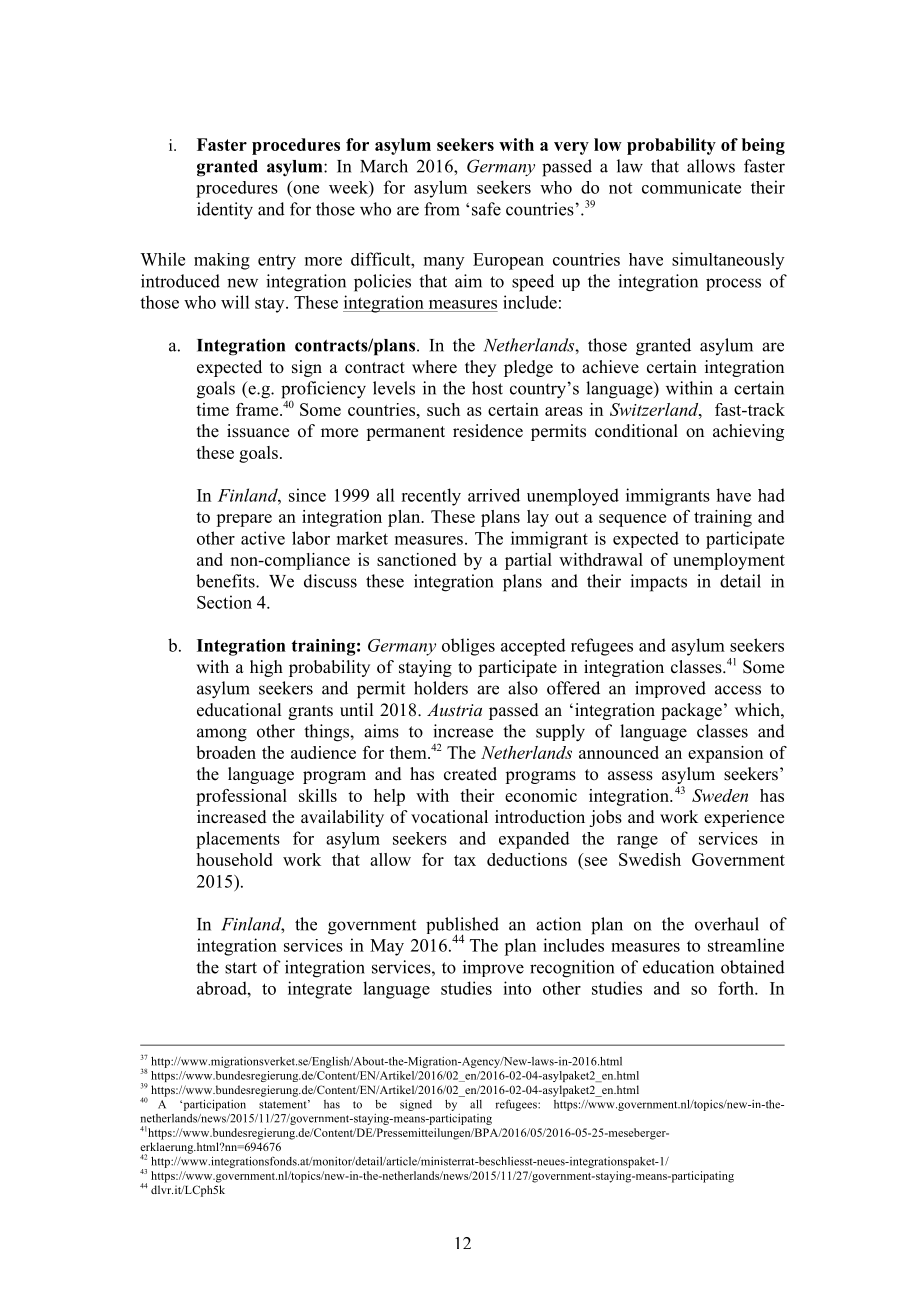  Describe the element at coordinates (691, 187) in the screenshot. I see `communicate` at that location.
